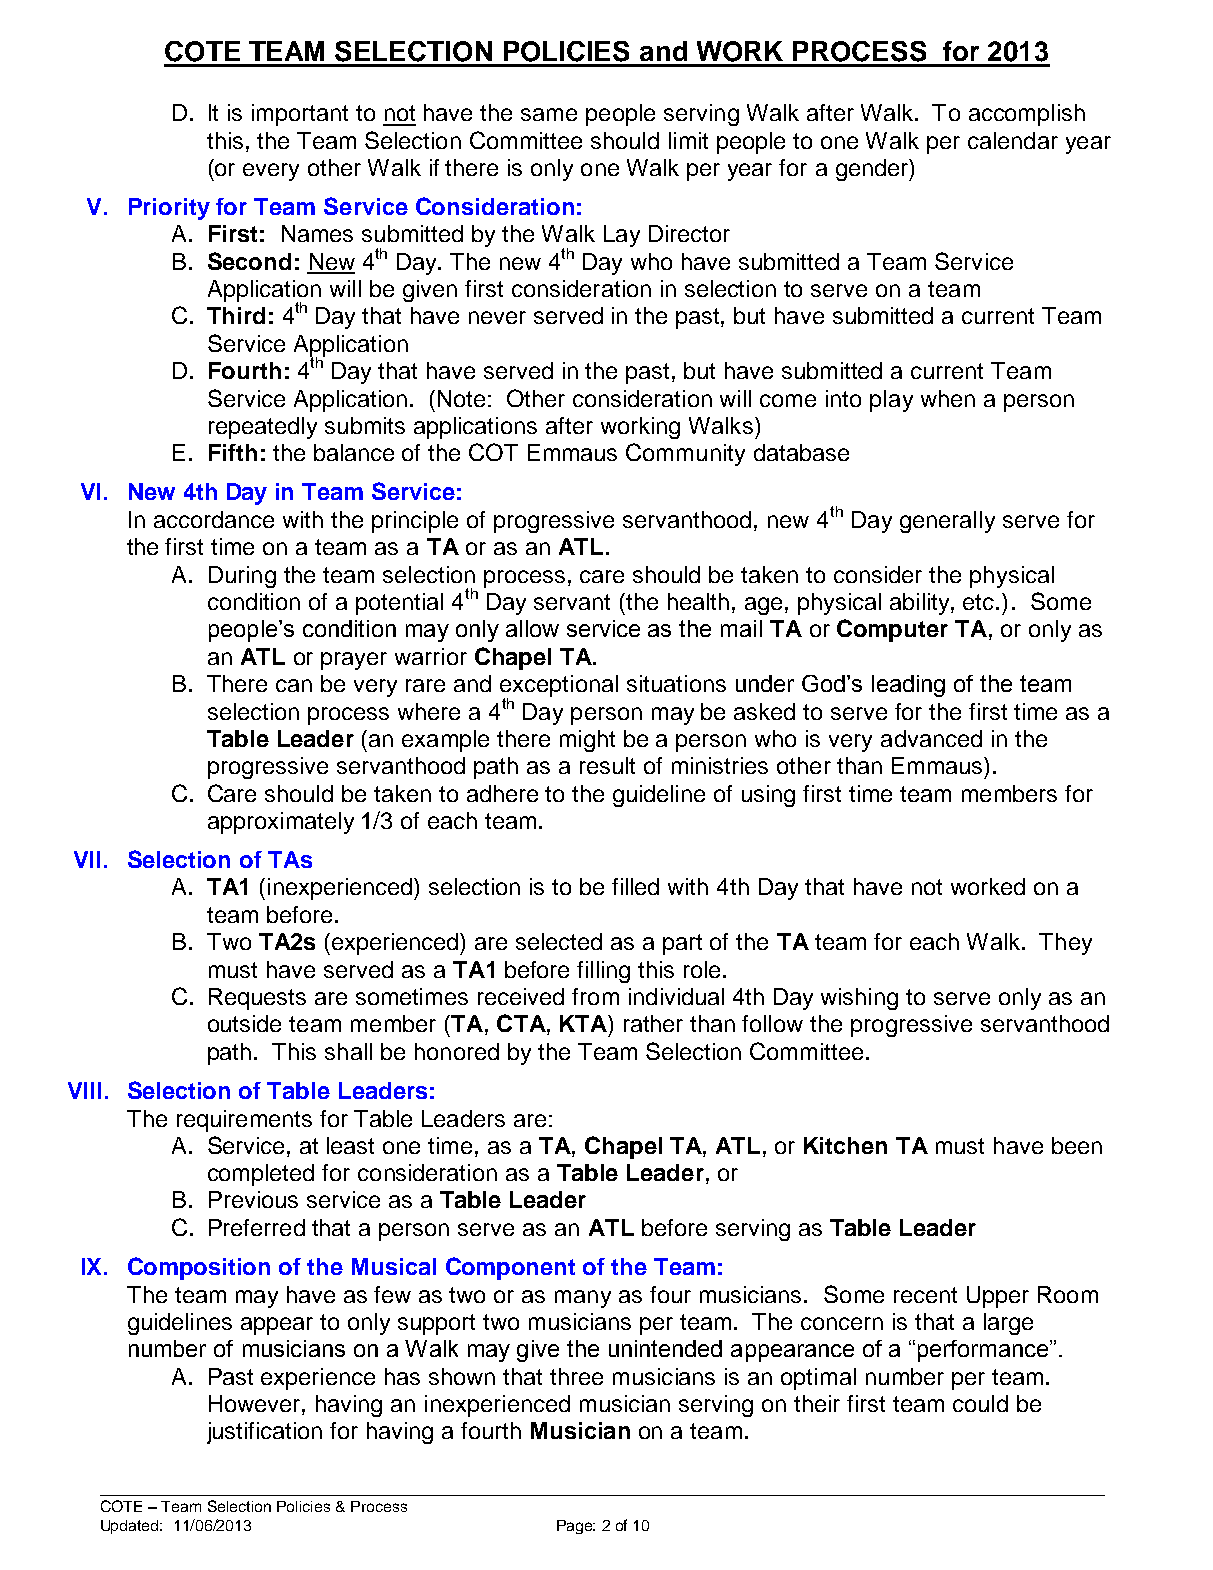 This screenshot has height=1570, width=1213. What do you see at coordinates (575, 1527) in the screenshot?
I see `Page` at bounding box center [575, 1527].
